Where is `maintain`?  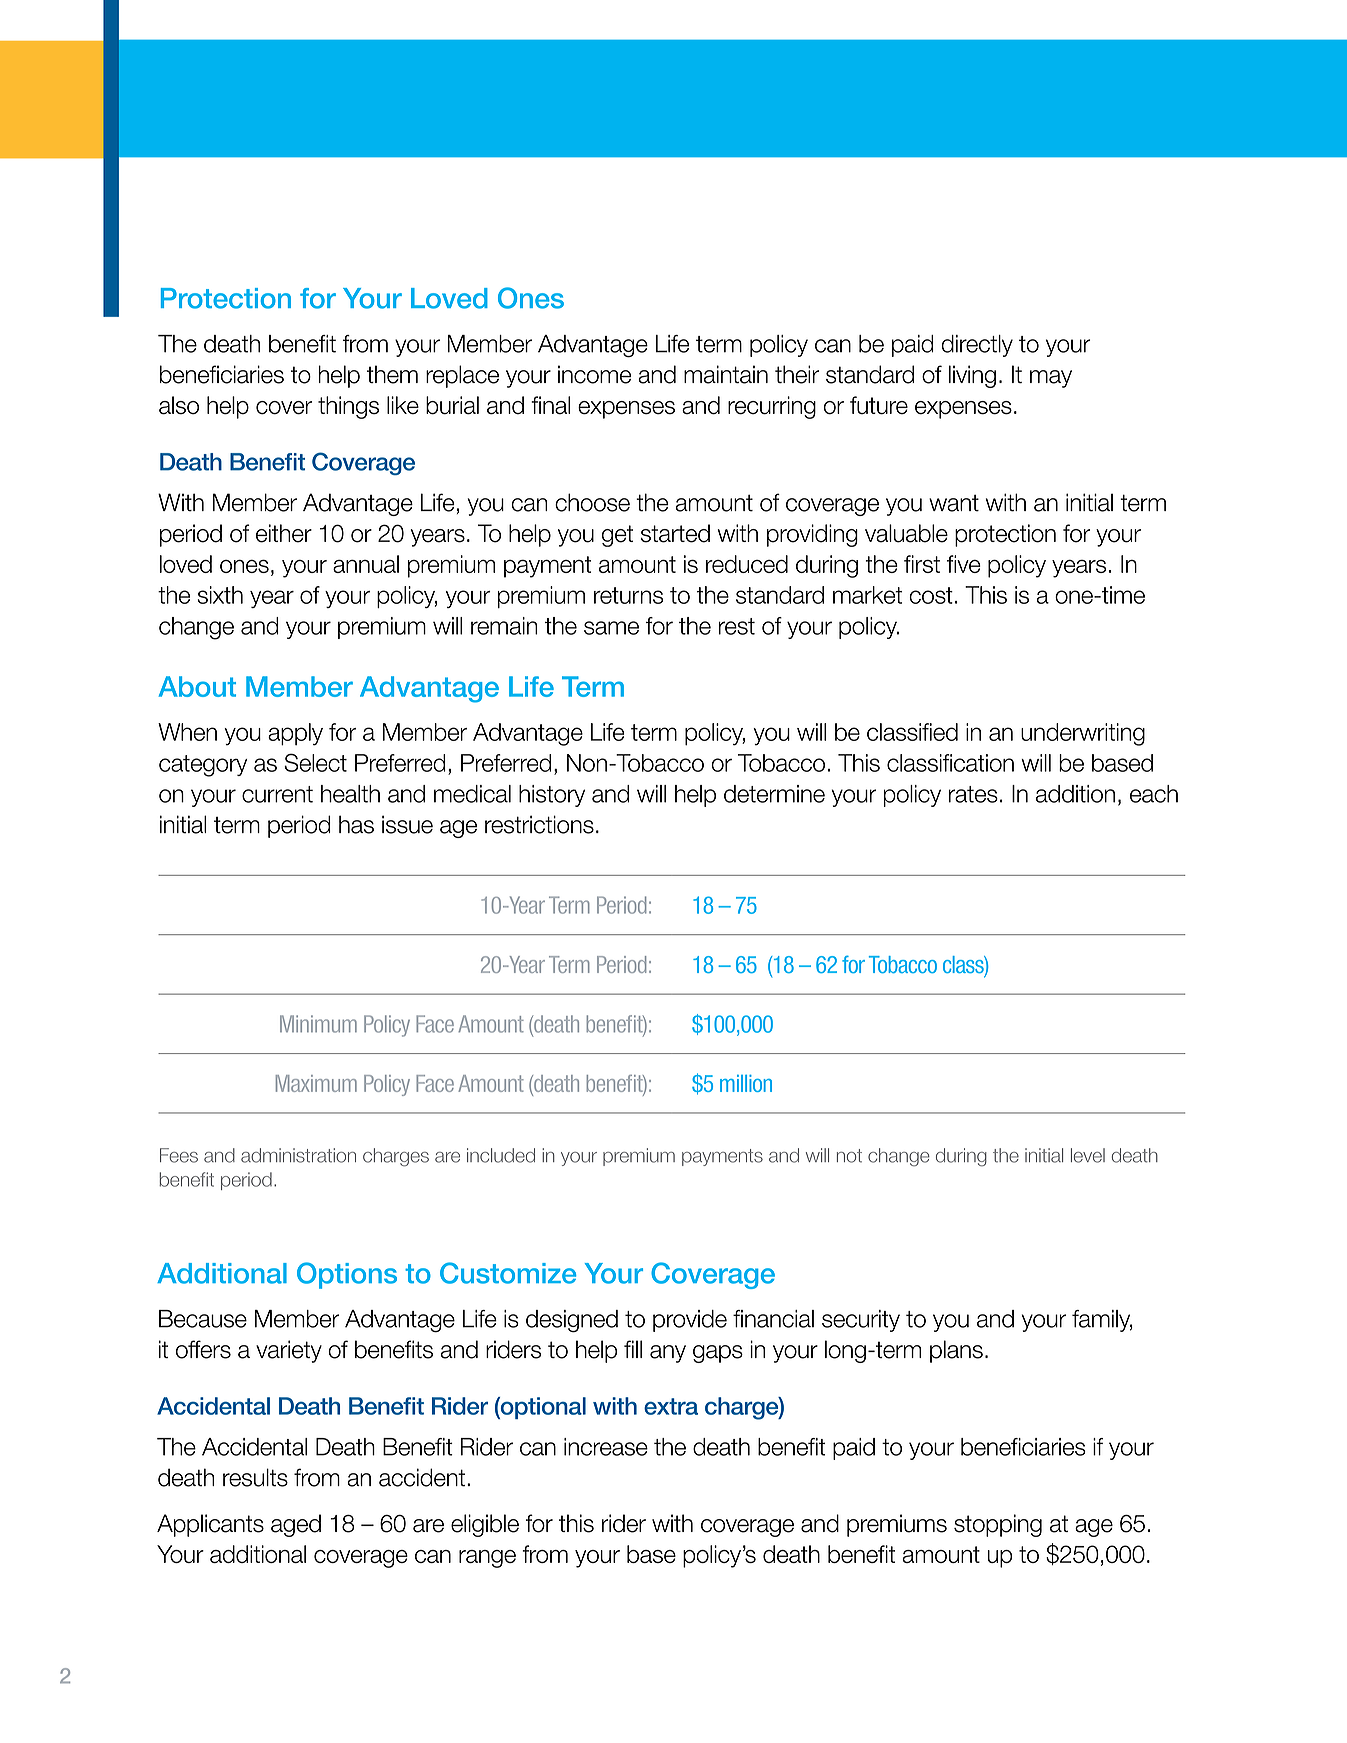
maintain is located at coordinates (726, 374).
